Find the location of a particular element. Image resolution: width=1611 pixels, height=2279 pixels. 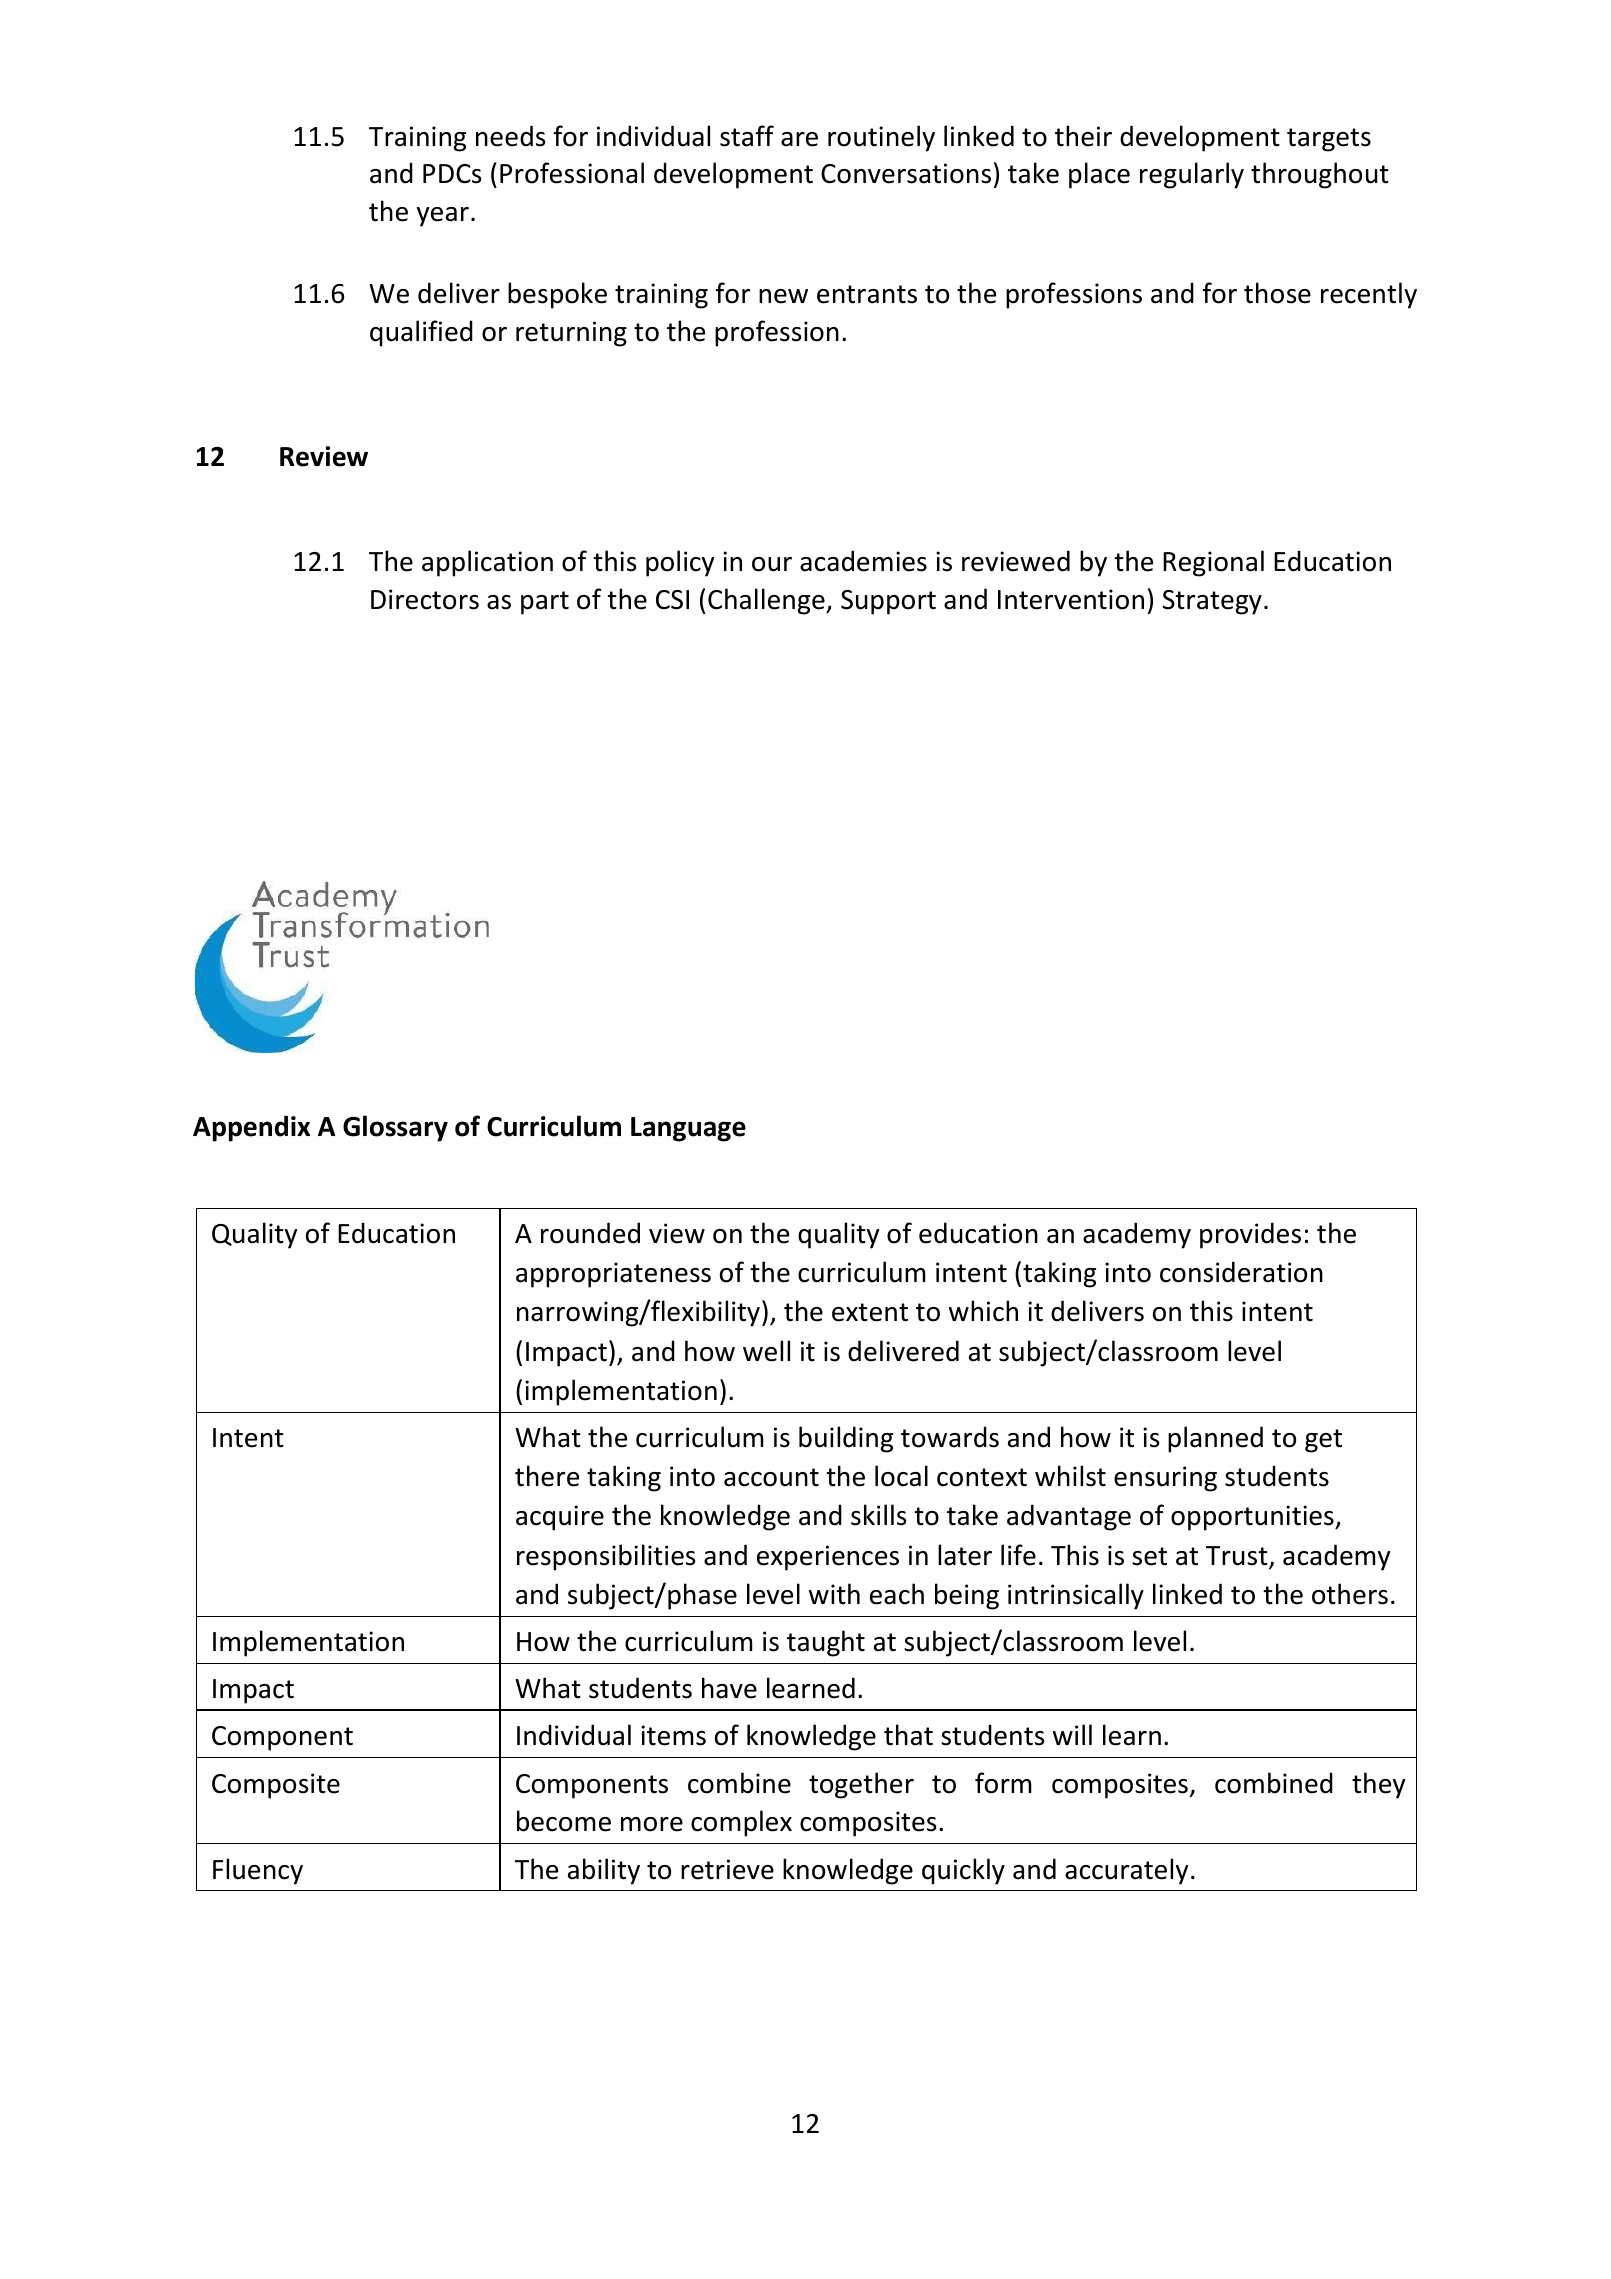

Challenge is located at coordinates (767, 601).
